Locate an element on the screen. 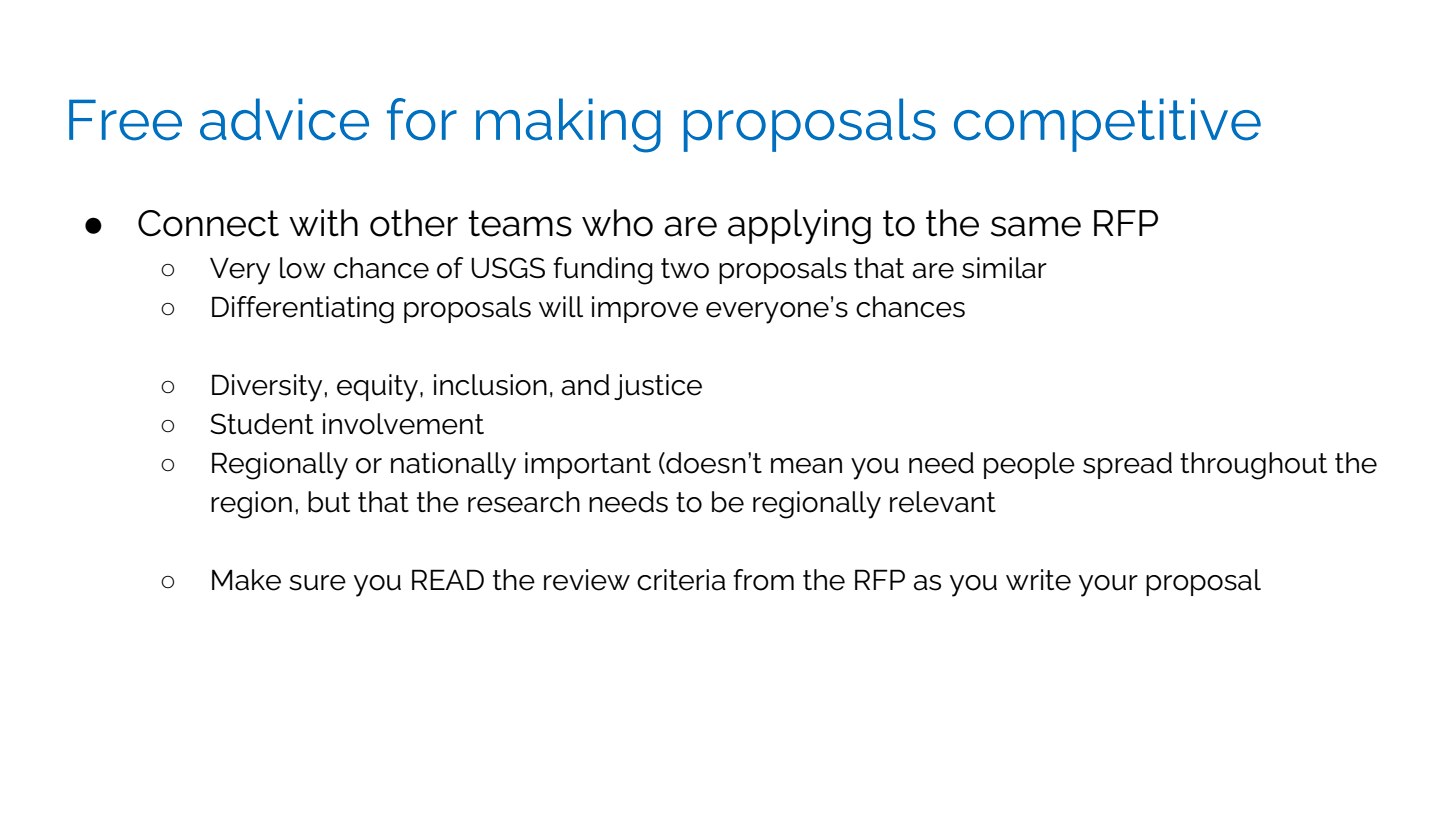  Diversity is located at coordinates (267, 388).
